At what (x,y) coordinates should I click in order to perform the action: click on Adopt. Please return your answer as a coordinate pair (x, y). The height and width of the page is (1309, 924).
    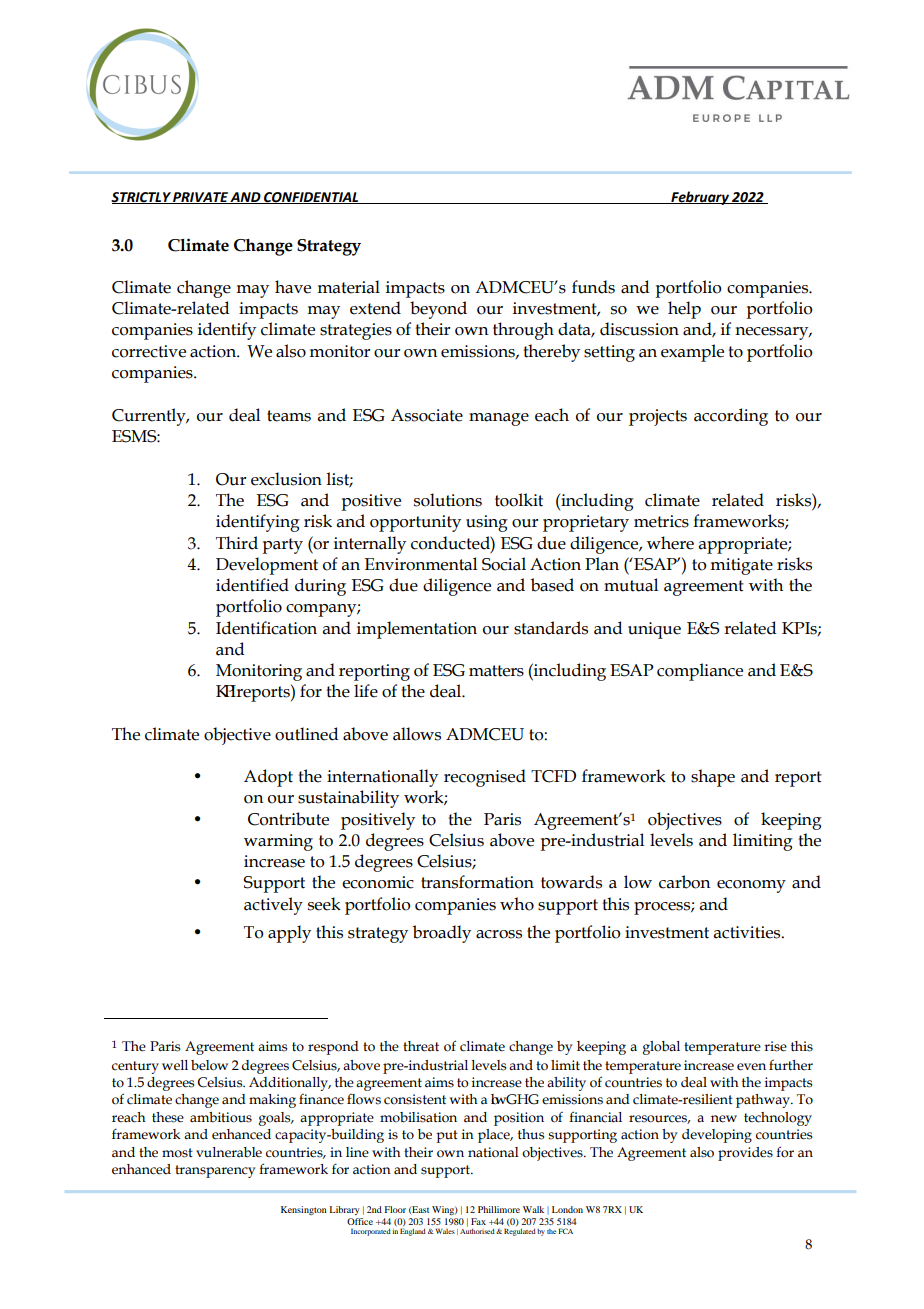
    Looking at the image, I should click on (268, 778).
